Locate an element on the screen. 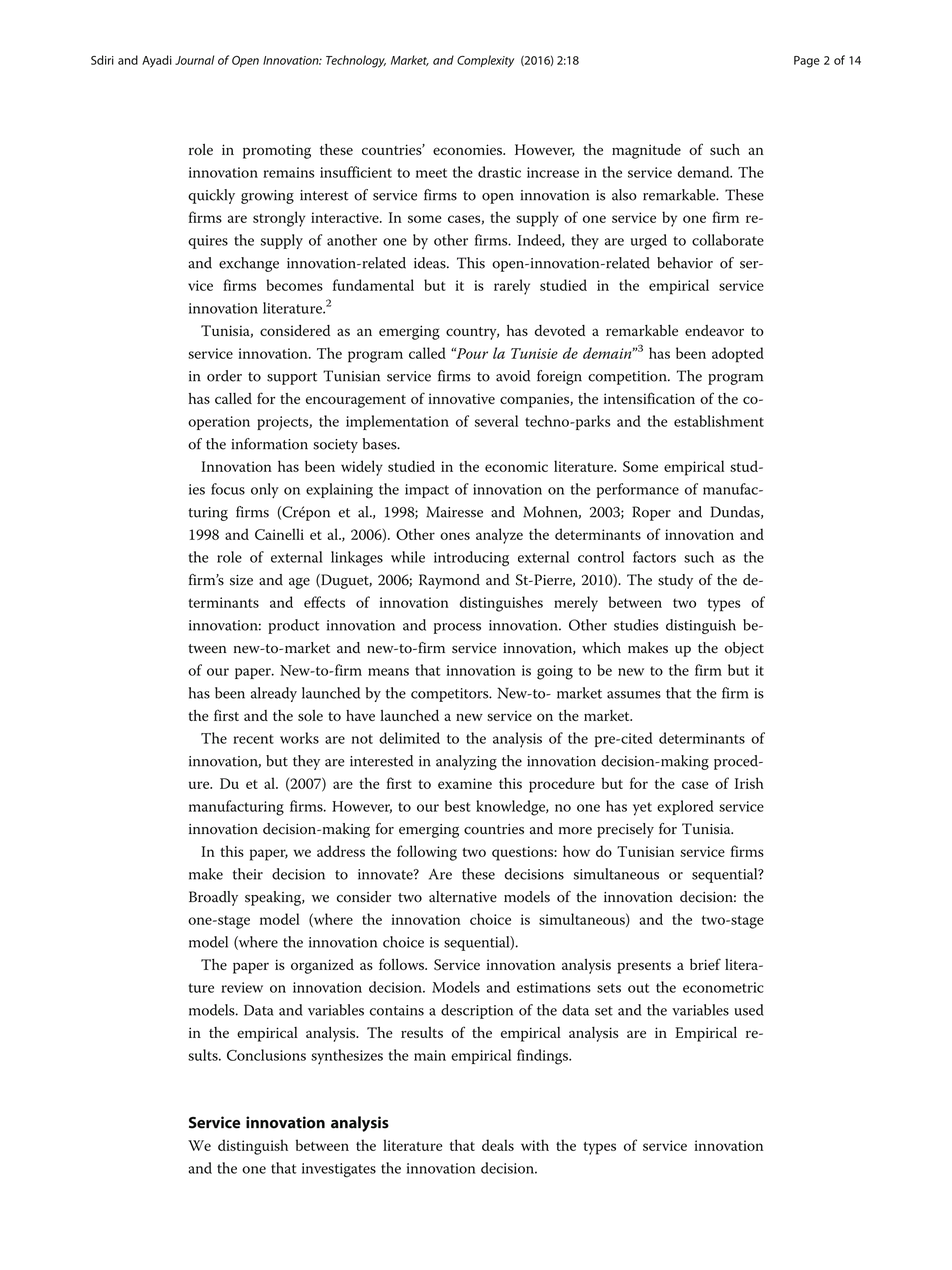 The width and height of the screenshot is (952, 1270). recent is located at coordinates (253, 739).
